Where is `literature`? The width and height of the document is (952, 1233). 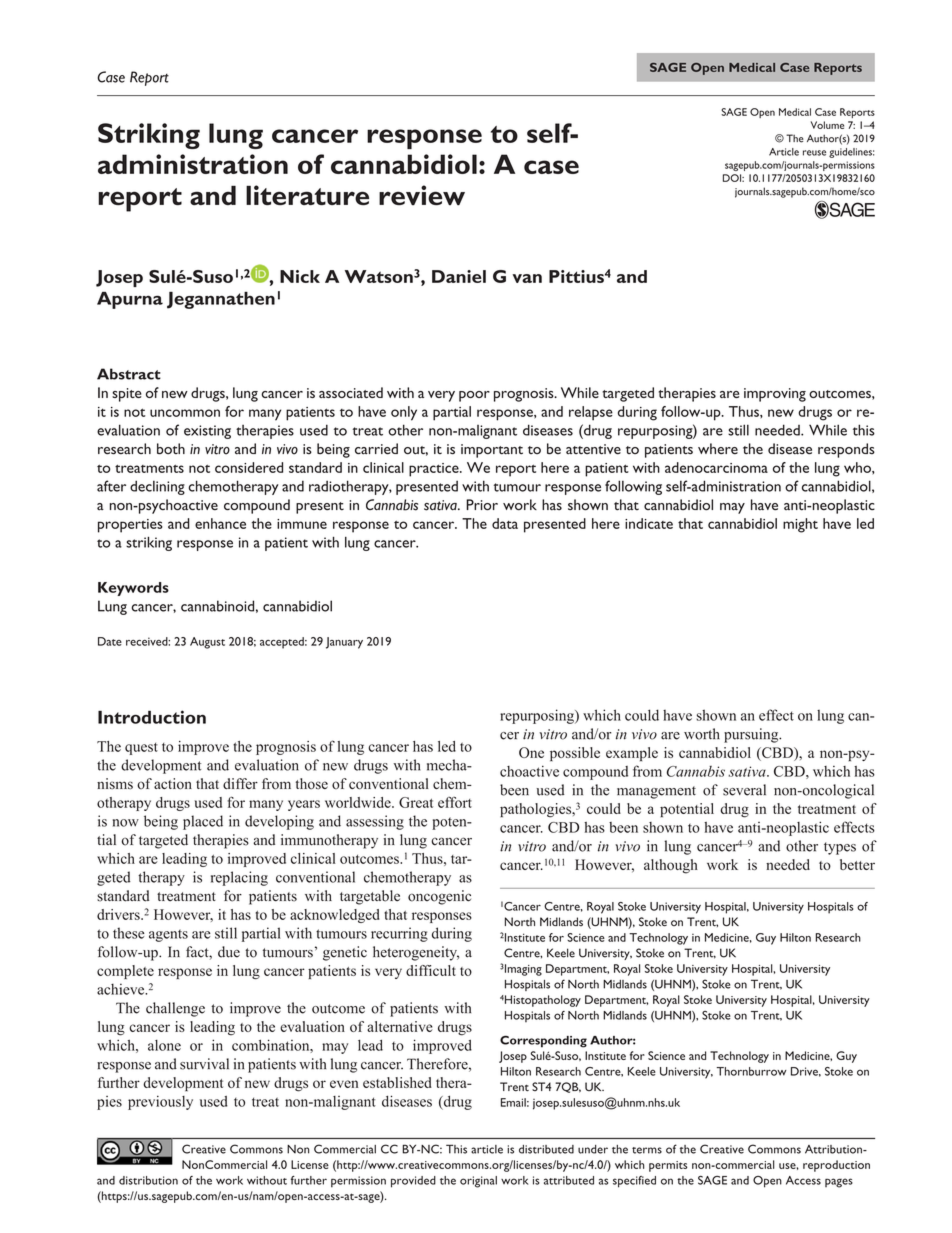 literature is located at coordinates (307, 195).
